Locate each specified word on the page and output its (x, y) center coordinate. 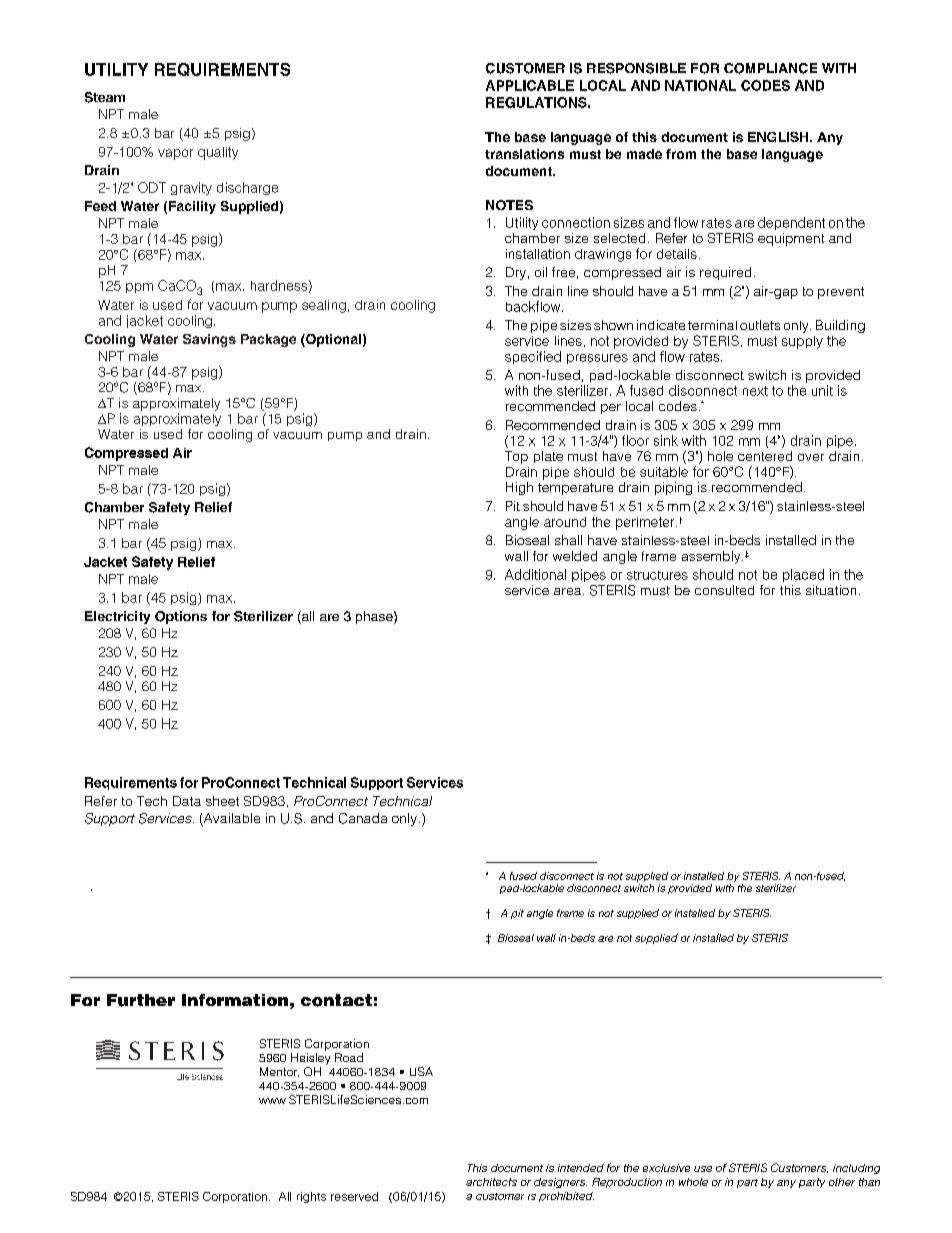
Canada (363, 818)
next (755, 391)
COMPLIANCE (770, 68)
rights (311, 1197)
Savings (209, 340)
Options (181, 617)
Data (187, 801)
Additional (535, 574)
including (856, 1169)
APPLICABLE (530, 85)
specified (533, 357)
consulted (724, 590)
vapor (175, 154)
